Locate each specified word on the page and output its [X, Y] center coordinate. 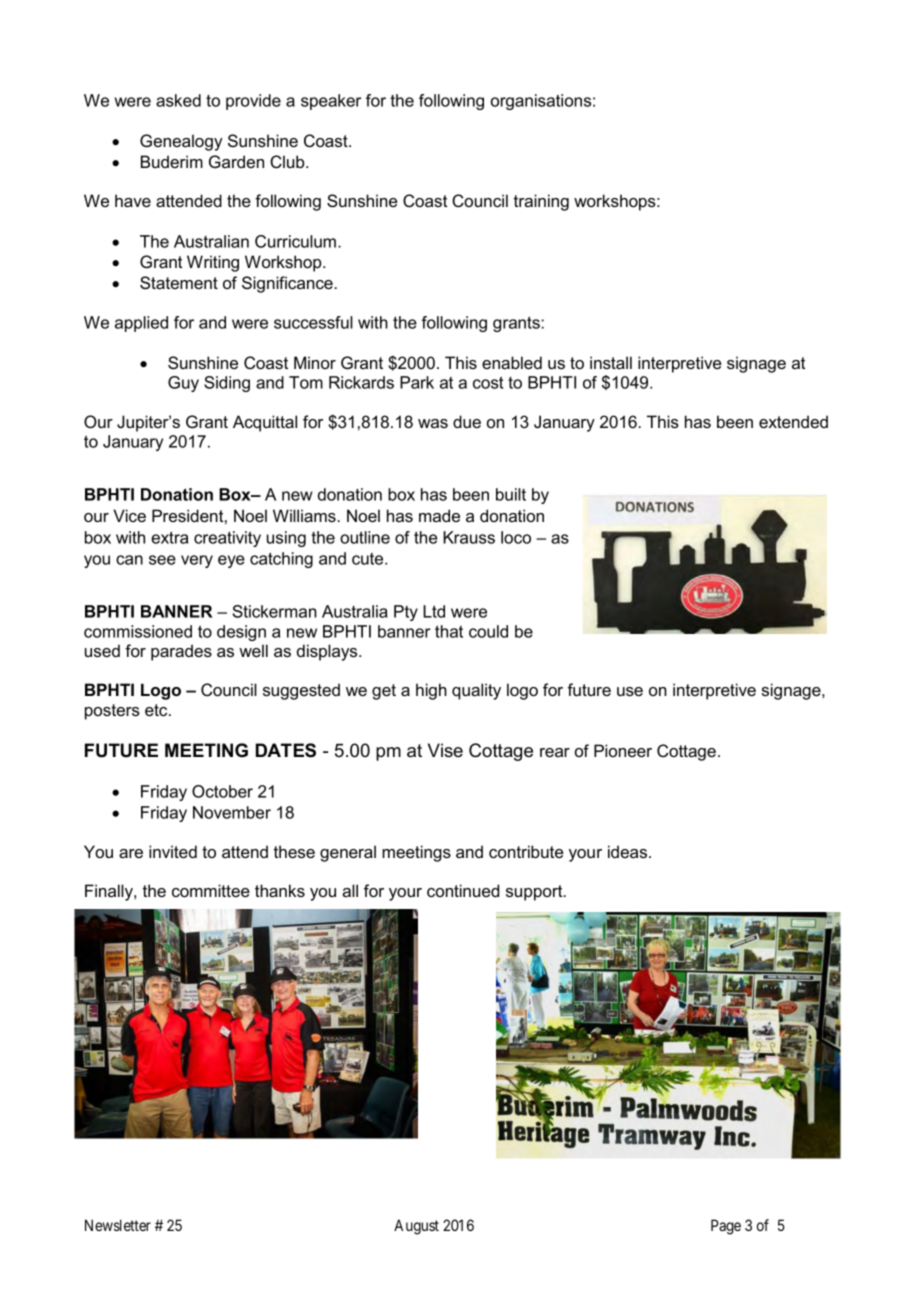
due [467, 421]
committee [211, 890]
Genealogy [181, 142]
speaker [331, 102]
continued [463, 890]
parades [181, 652]
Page [726, 1227]
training [541, 202]
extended [793, 421]
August [416, 1227]
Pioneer [623, 750]
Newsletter [118, 1225]
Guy [183, 384]
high [431, 691]
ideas [629, 851]
